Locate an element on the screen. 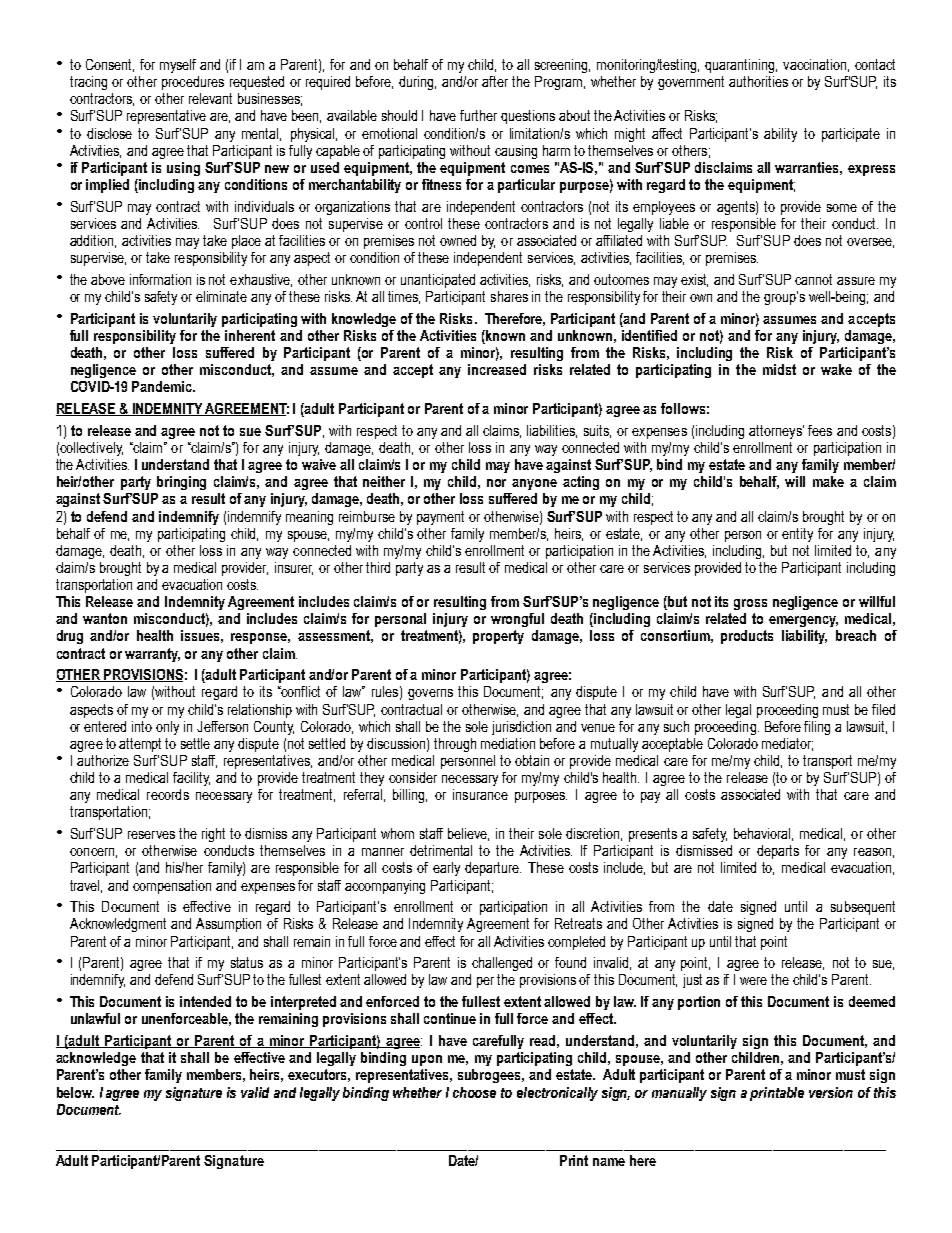 Image resolution: width=952 pixels, height=1233 pixels. further is located at coordinates (478, 115).
